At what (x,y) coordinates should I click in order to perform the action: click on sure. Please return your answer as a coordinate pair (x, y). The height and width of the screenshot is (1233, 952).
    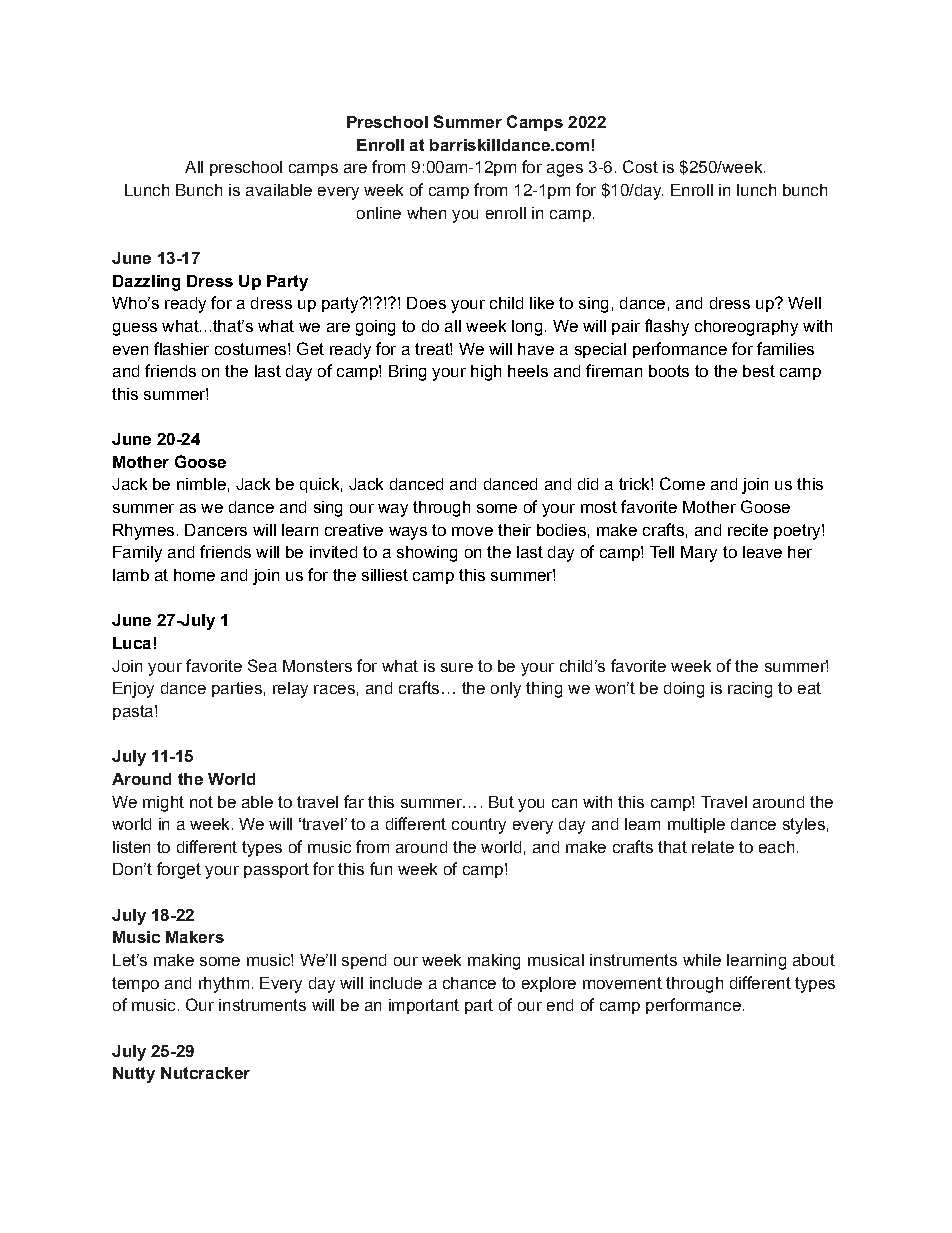
    Looking at the image, I should click on (457, 667).
